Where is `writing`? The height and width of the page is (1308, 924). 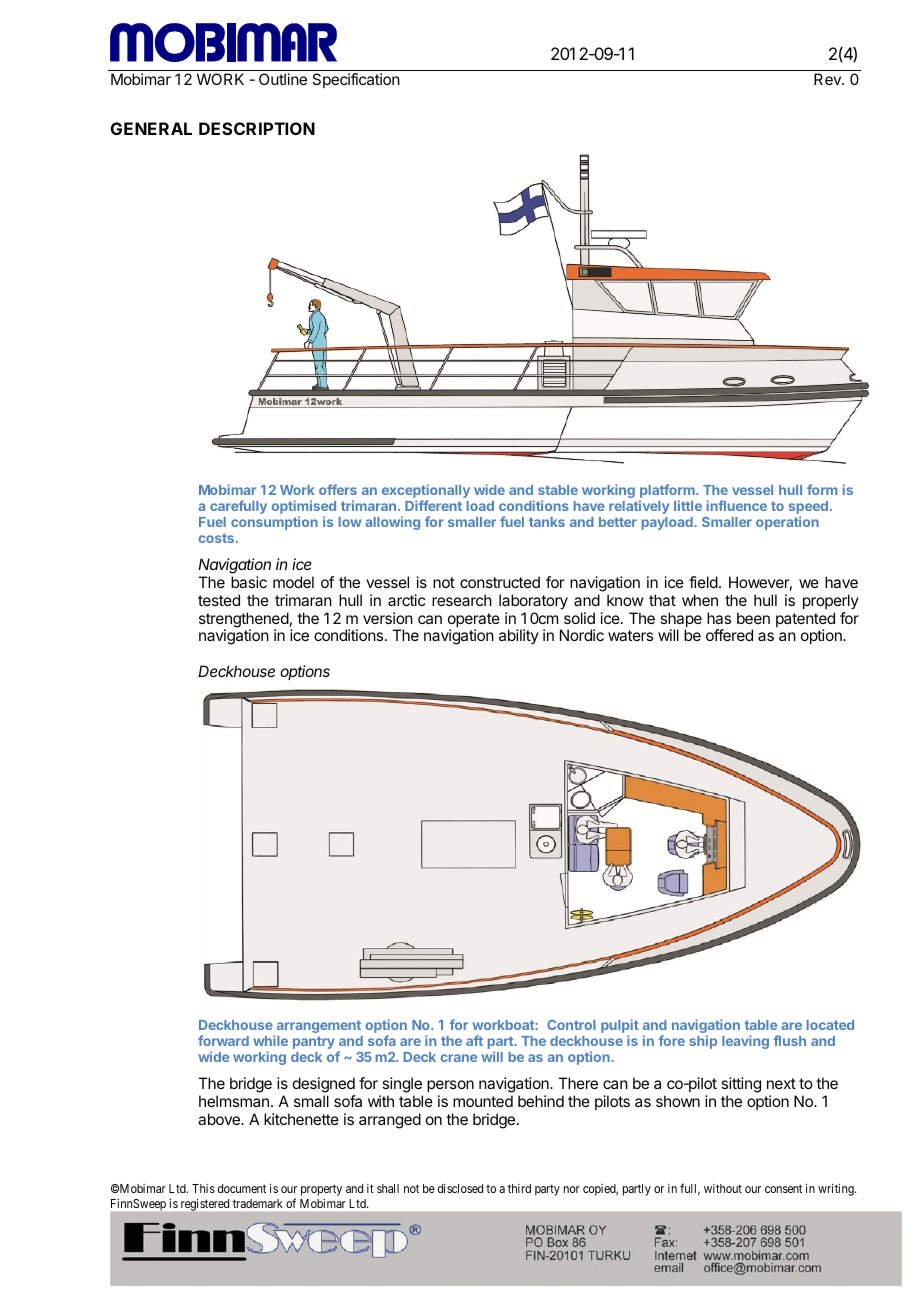
writing is located at coordinates (837, 1190).
